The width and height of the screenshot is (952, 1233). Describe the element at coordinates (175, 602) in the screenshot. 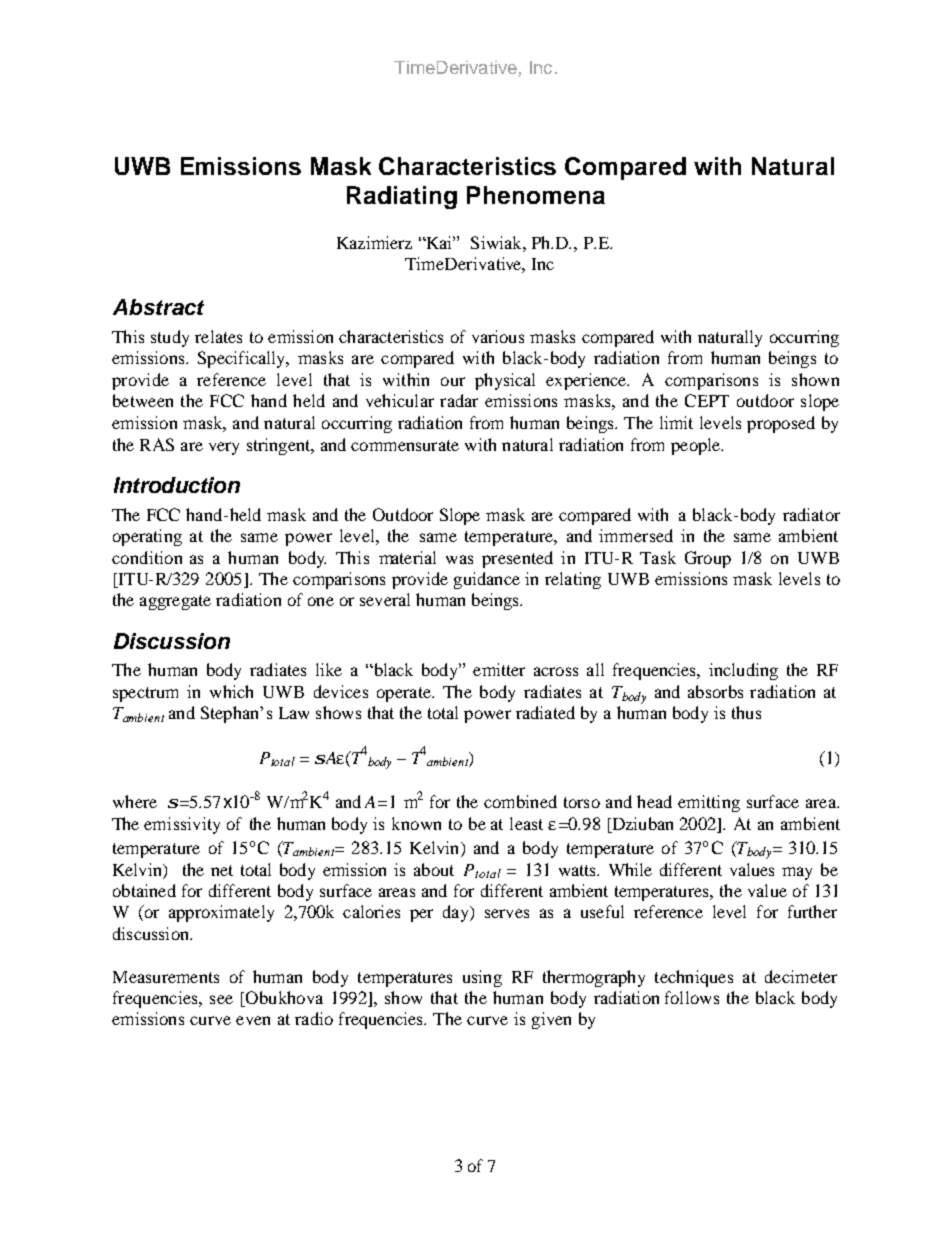

I see `aggregate` at that location.
